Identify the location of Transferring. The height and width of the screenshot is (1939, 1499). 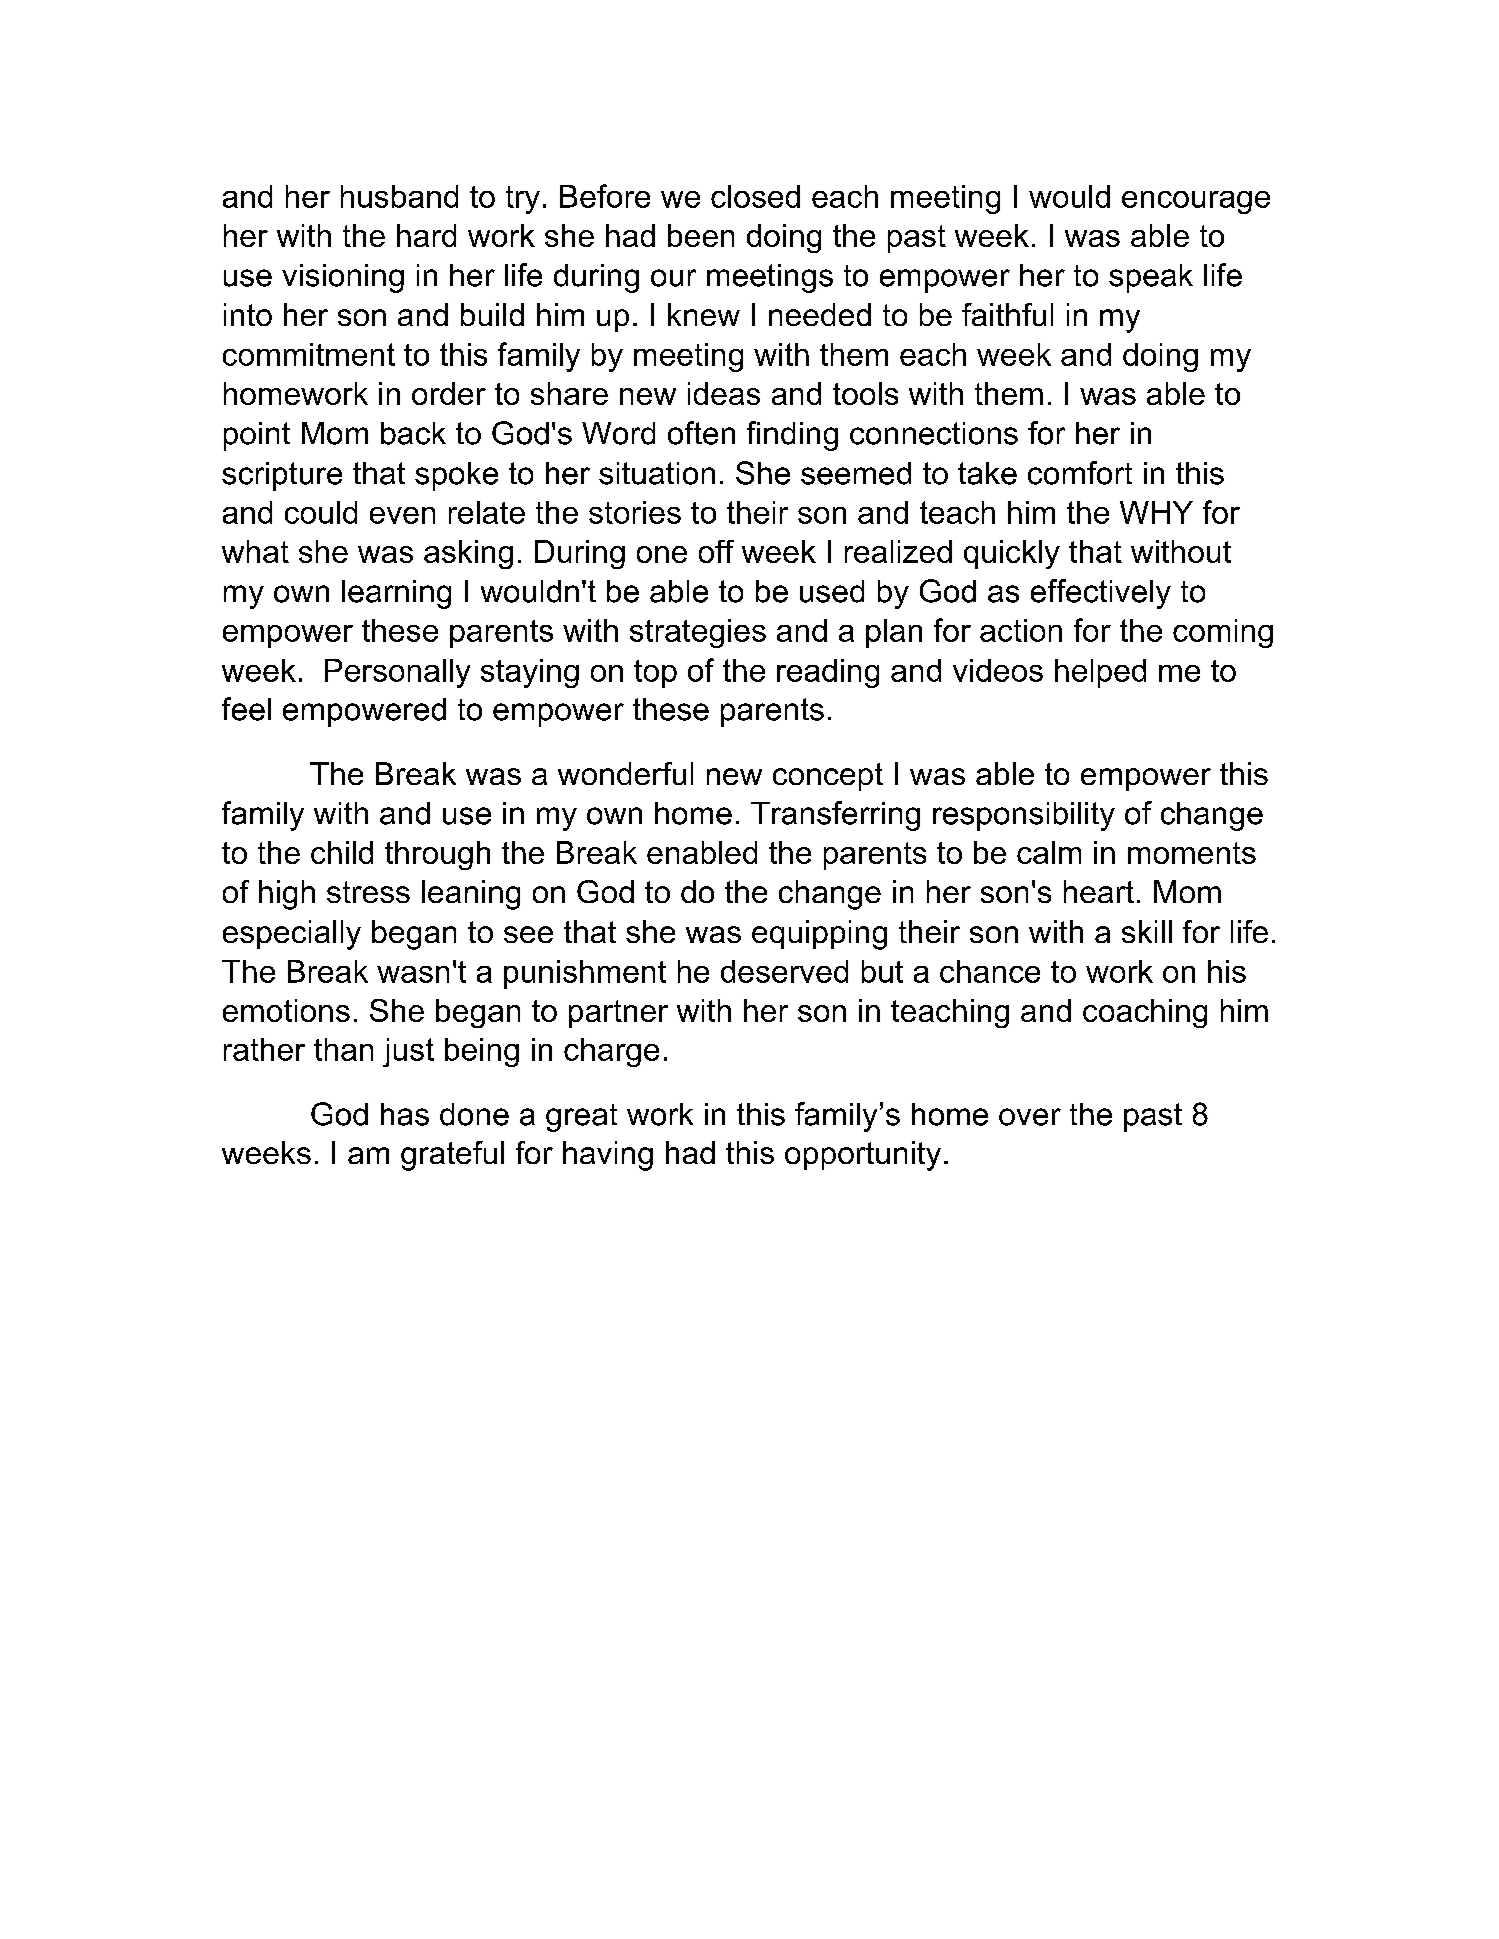
(835, 816).
